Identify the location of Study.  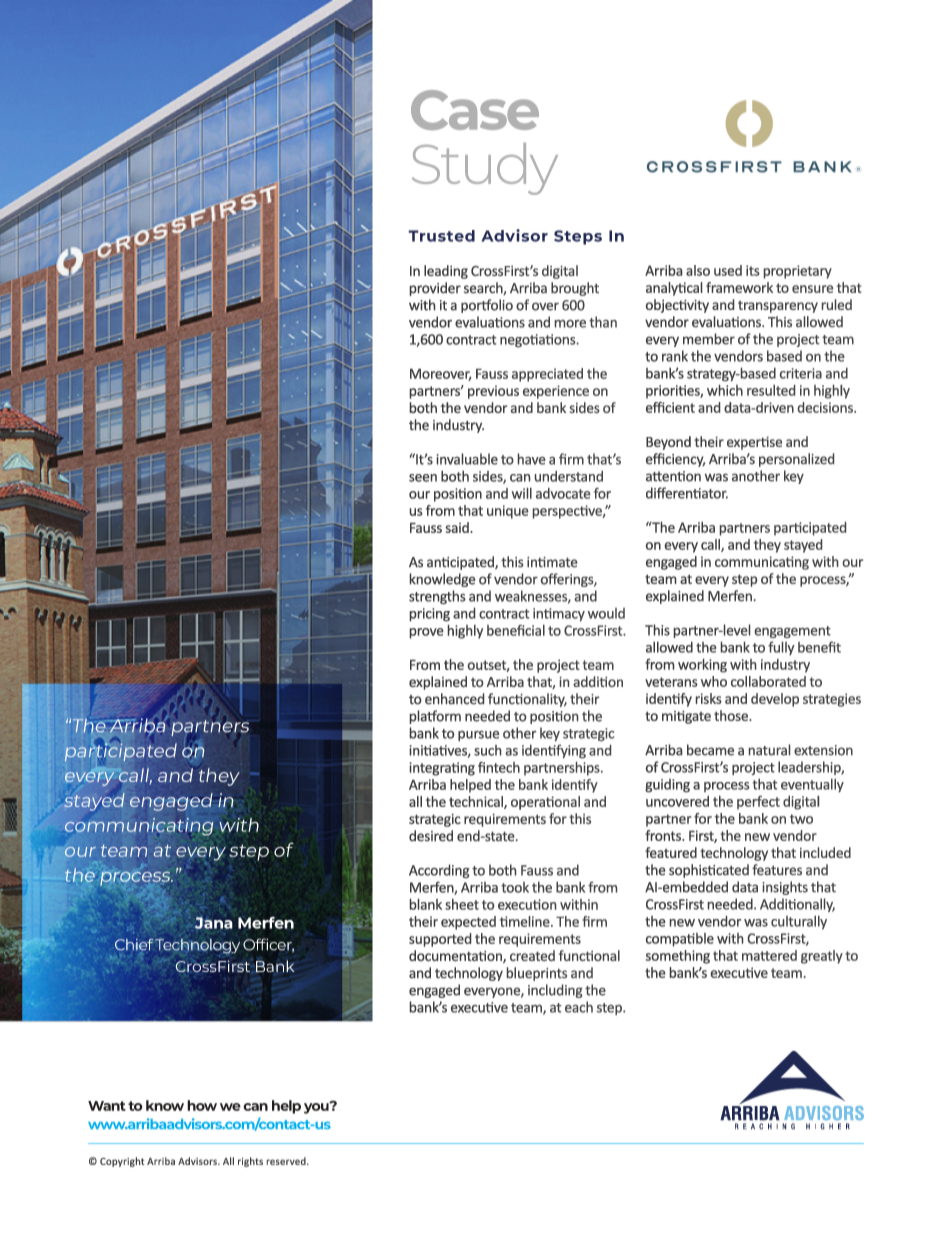
(485, 169).
